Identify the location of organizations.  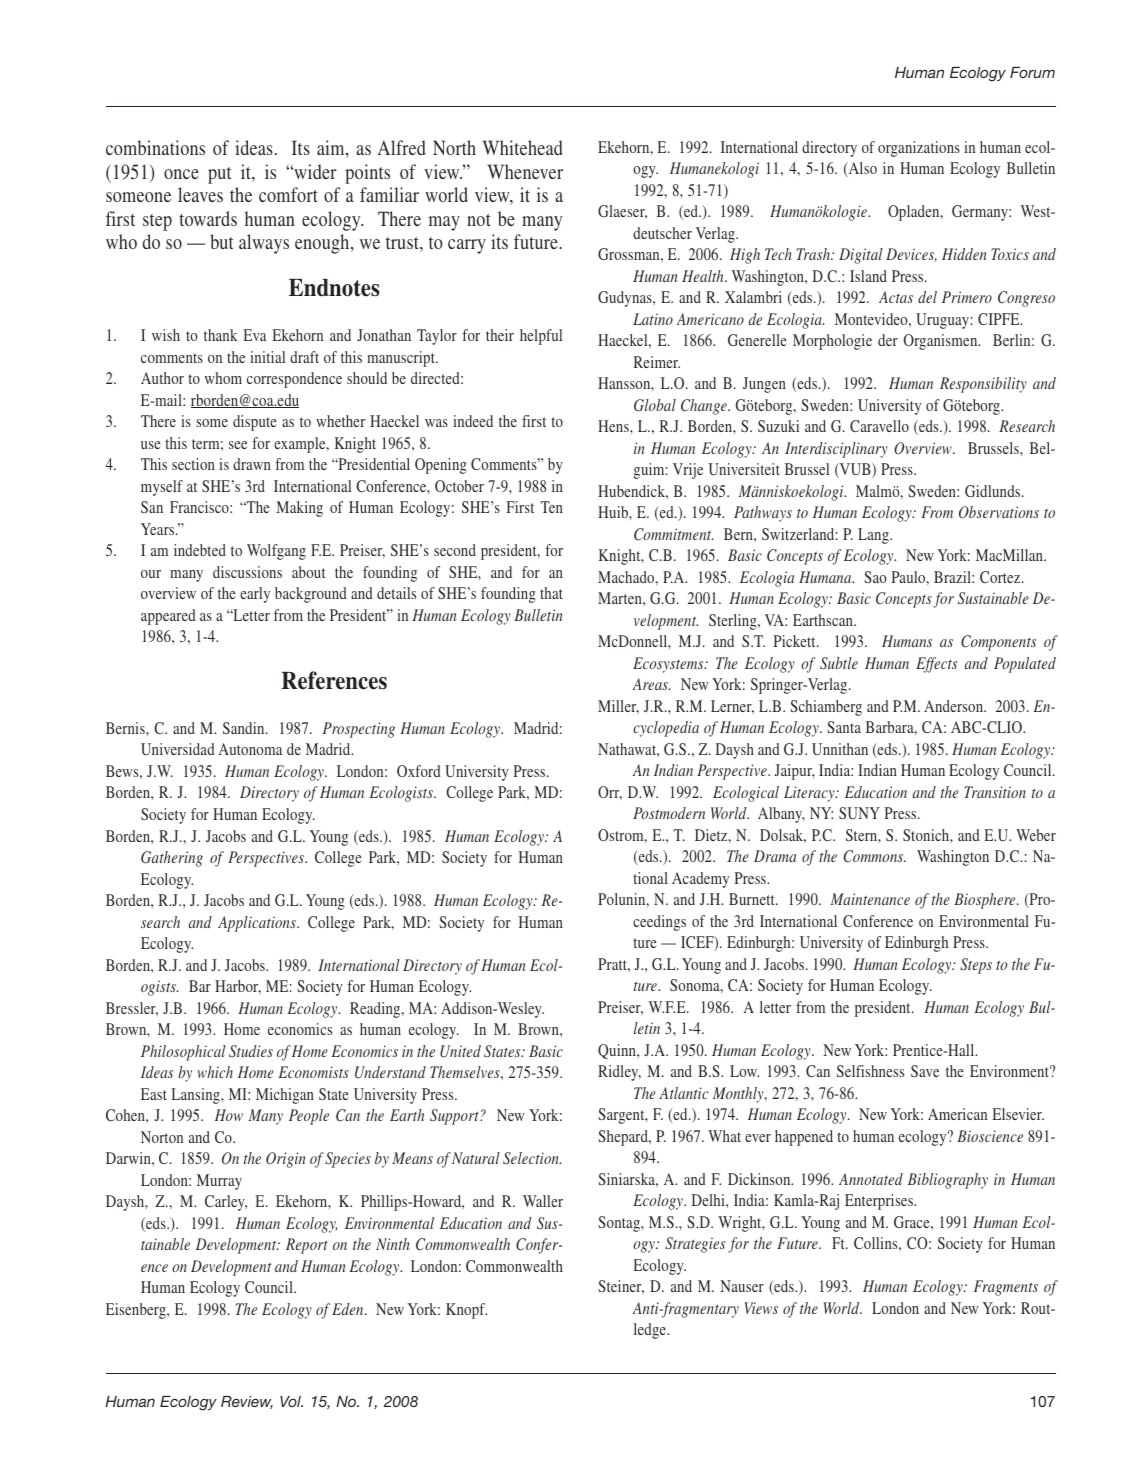
(919, 149).
